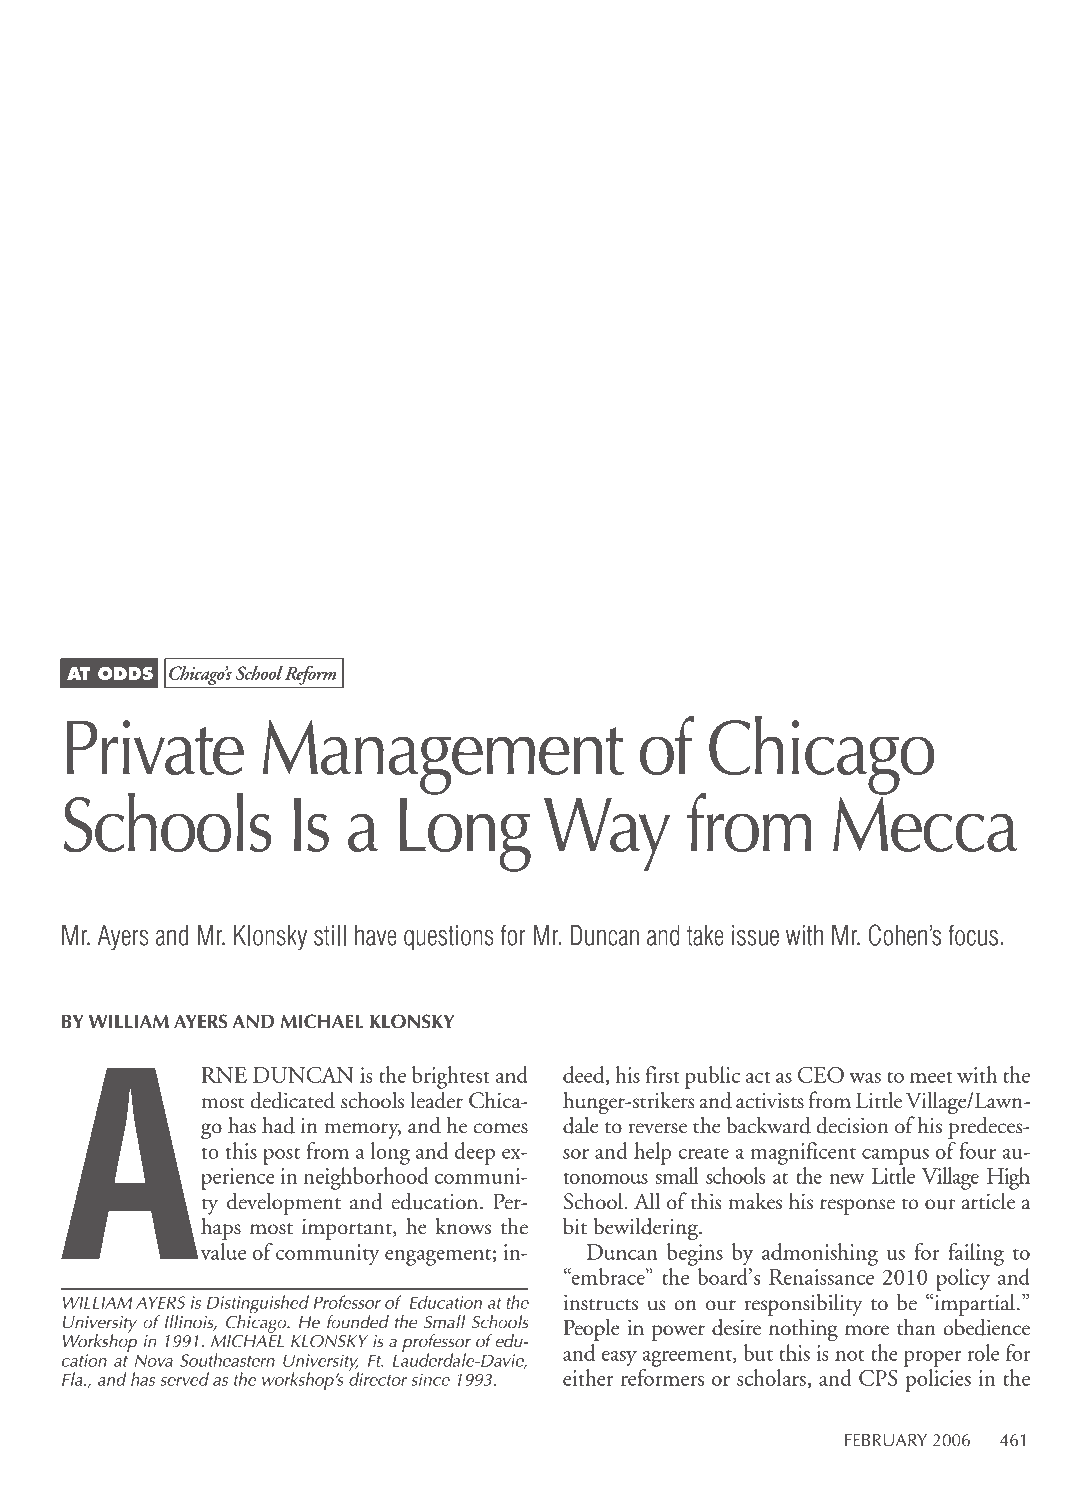  Describe the element at coordinates (895, 1157) in the screenshot. I see `campus` at that location.
